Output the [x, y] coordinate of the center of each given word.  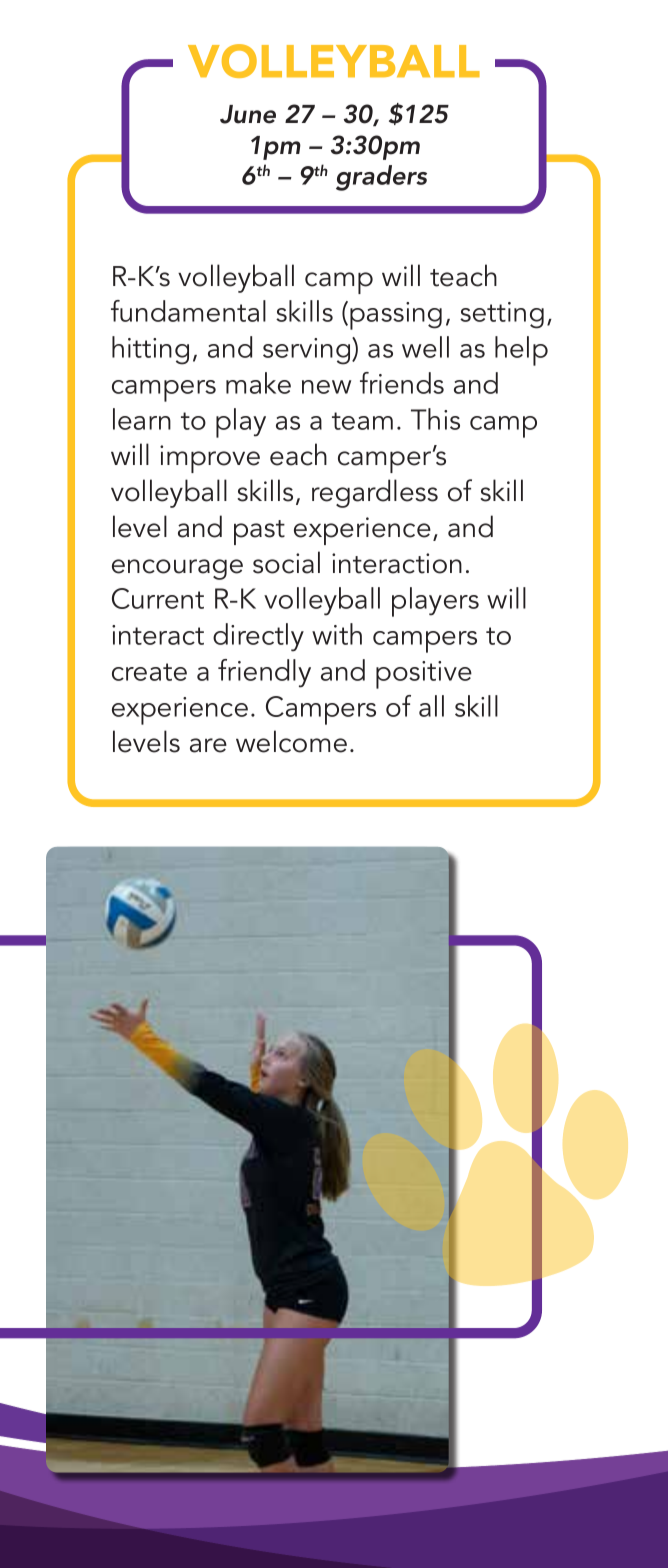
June [248, 114]
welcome [291, 741]
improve [210, 459]
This [435, 419]
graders [381, 178]
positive [424, 675]
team [362, 421]
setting [502, 315]
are [208, 745]
